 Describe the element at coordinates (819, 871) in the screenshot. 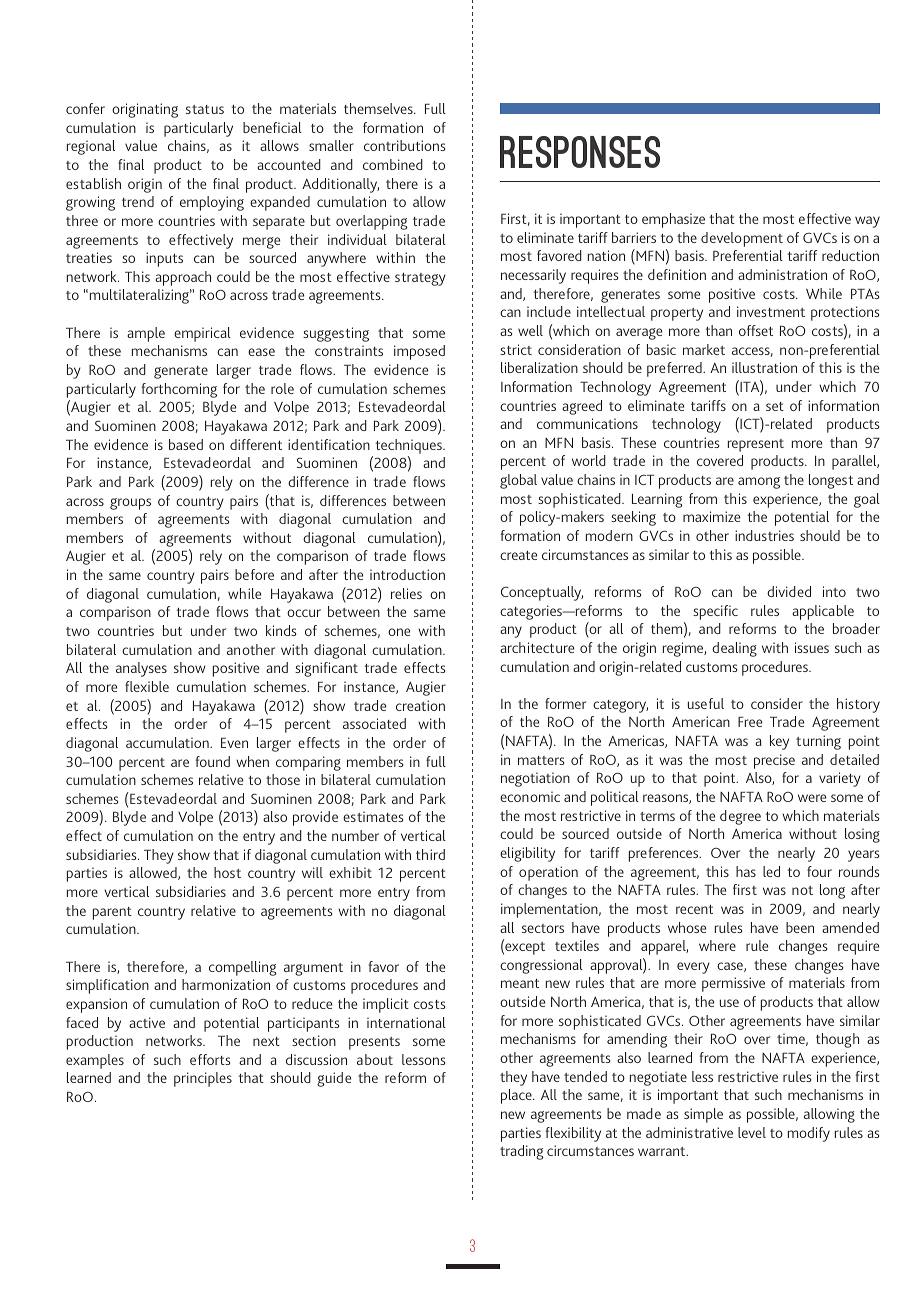

I see `four` at that location.
